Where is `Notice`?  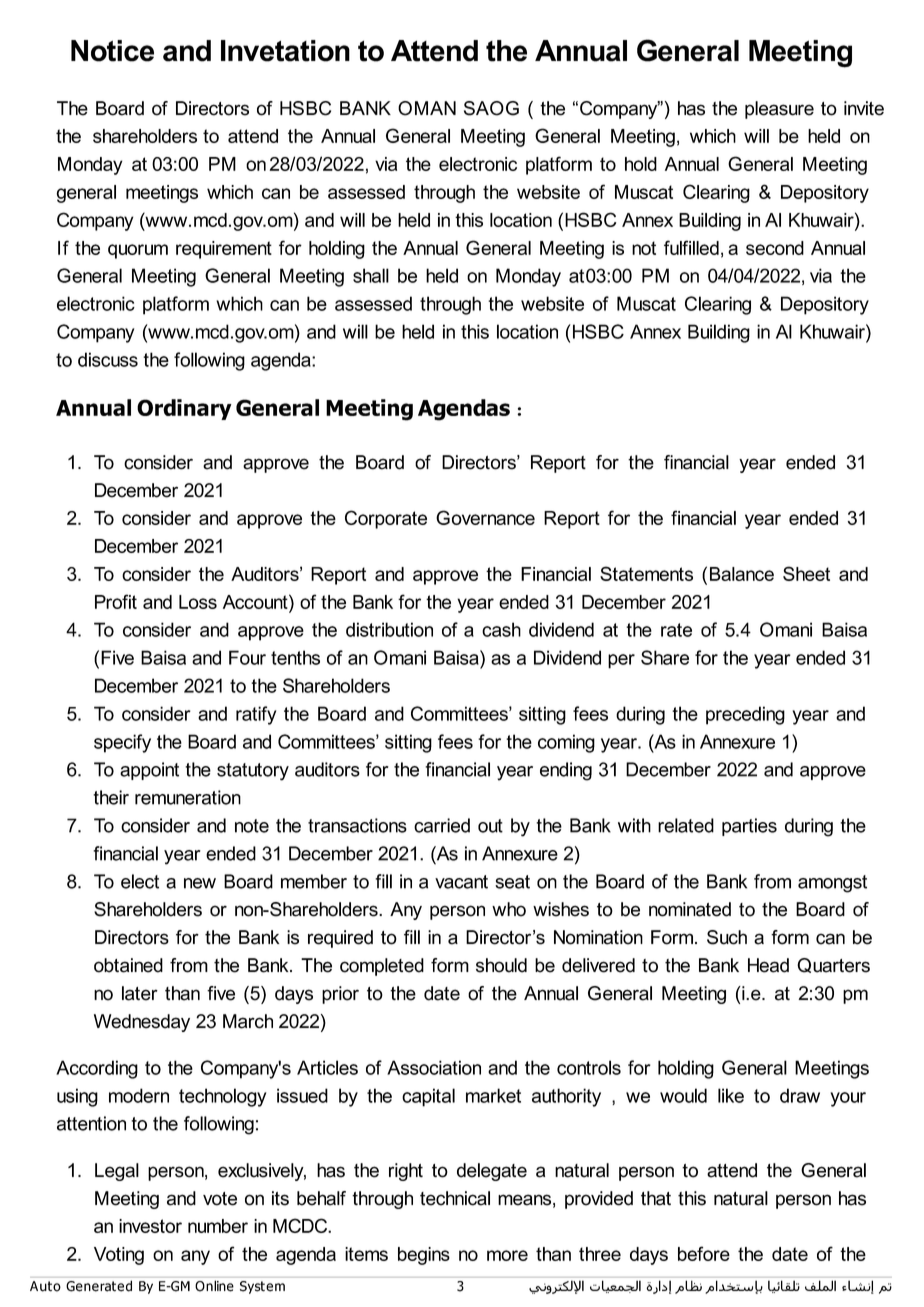 Notice is located at coordinates (112, 51).
